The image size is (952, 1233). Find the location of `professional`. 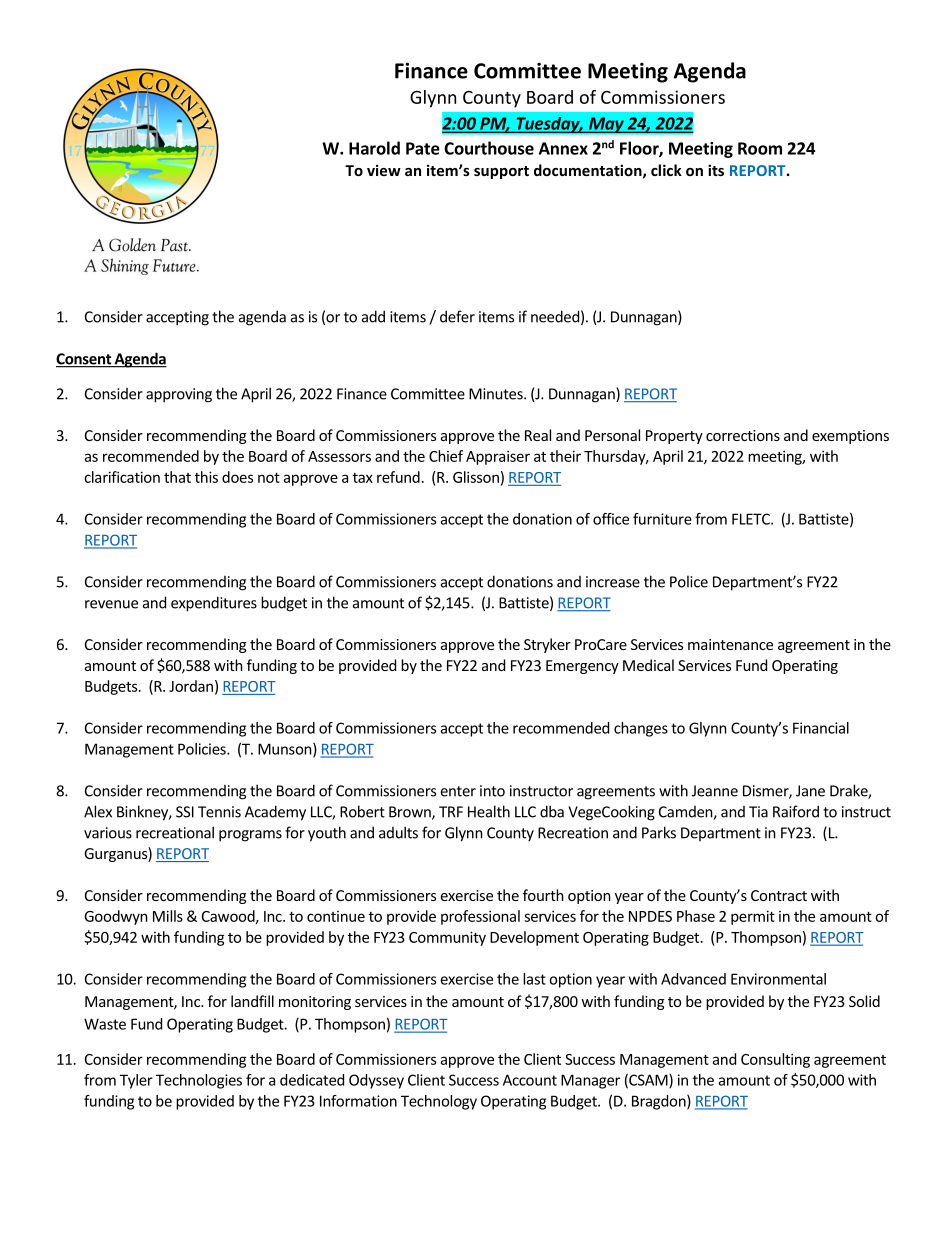

professional is located at coordinates (480, 917).
